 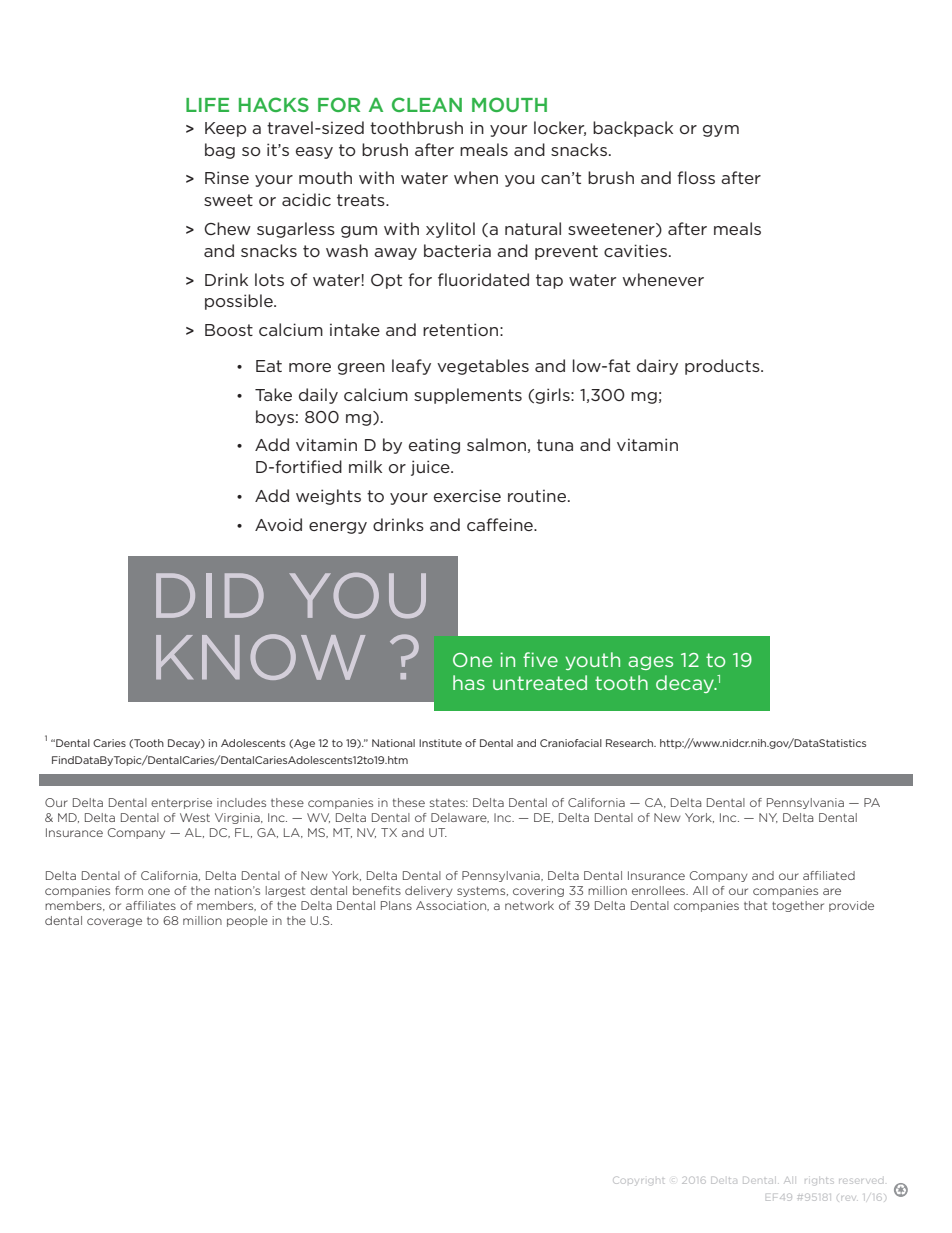 What do you see at coordinates (560, 128) in the page?
I see `locker` at bounding box center [560, 128].
